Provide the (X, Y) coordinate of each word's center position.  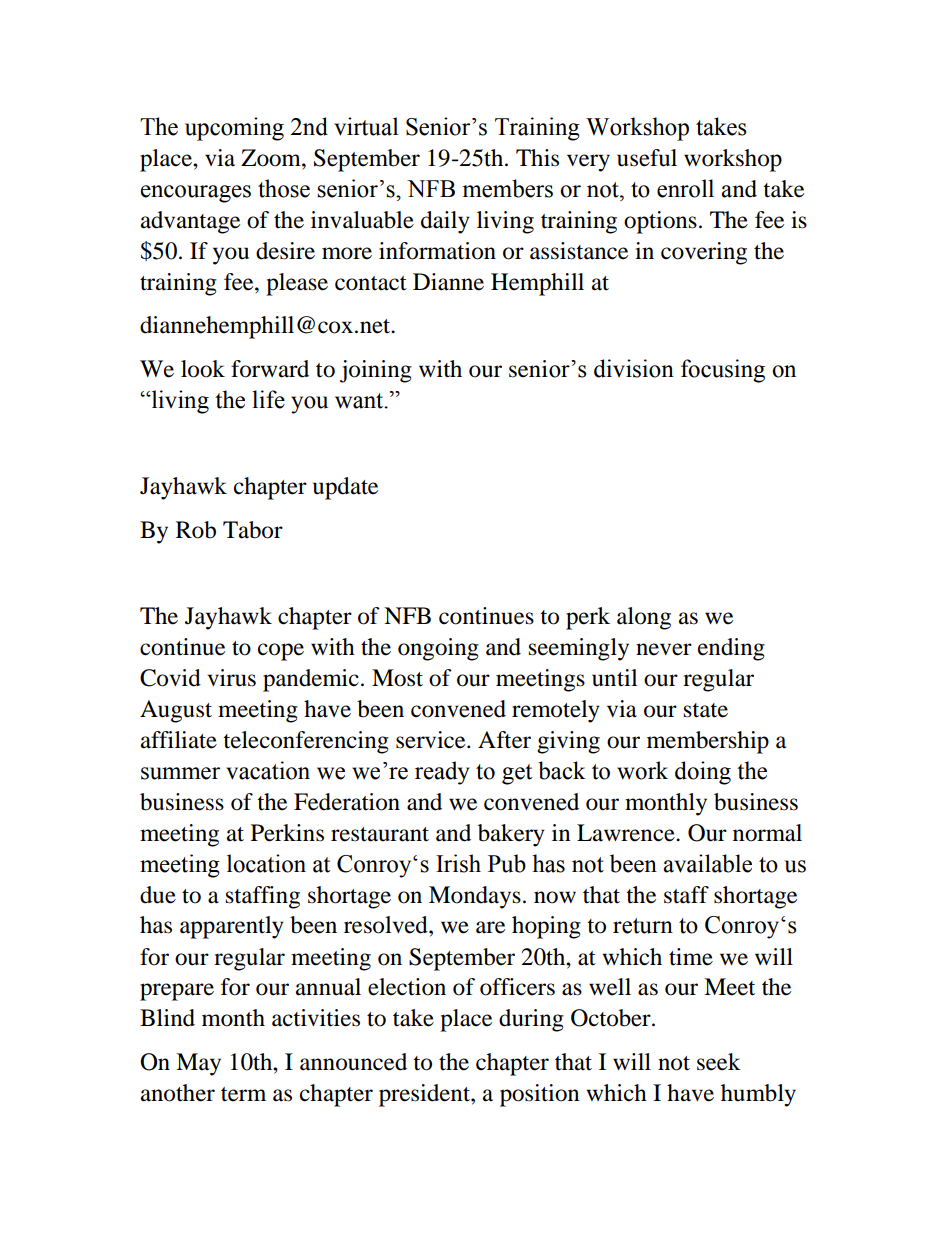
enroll (685, 188)
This (537, 158)
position (540, 1095)
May (198, 1064)
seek (719, 1062)
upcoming (234, 129)
